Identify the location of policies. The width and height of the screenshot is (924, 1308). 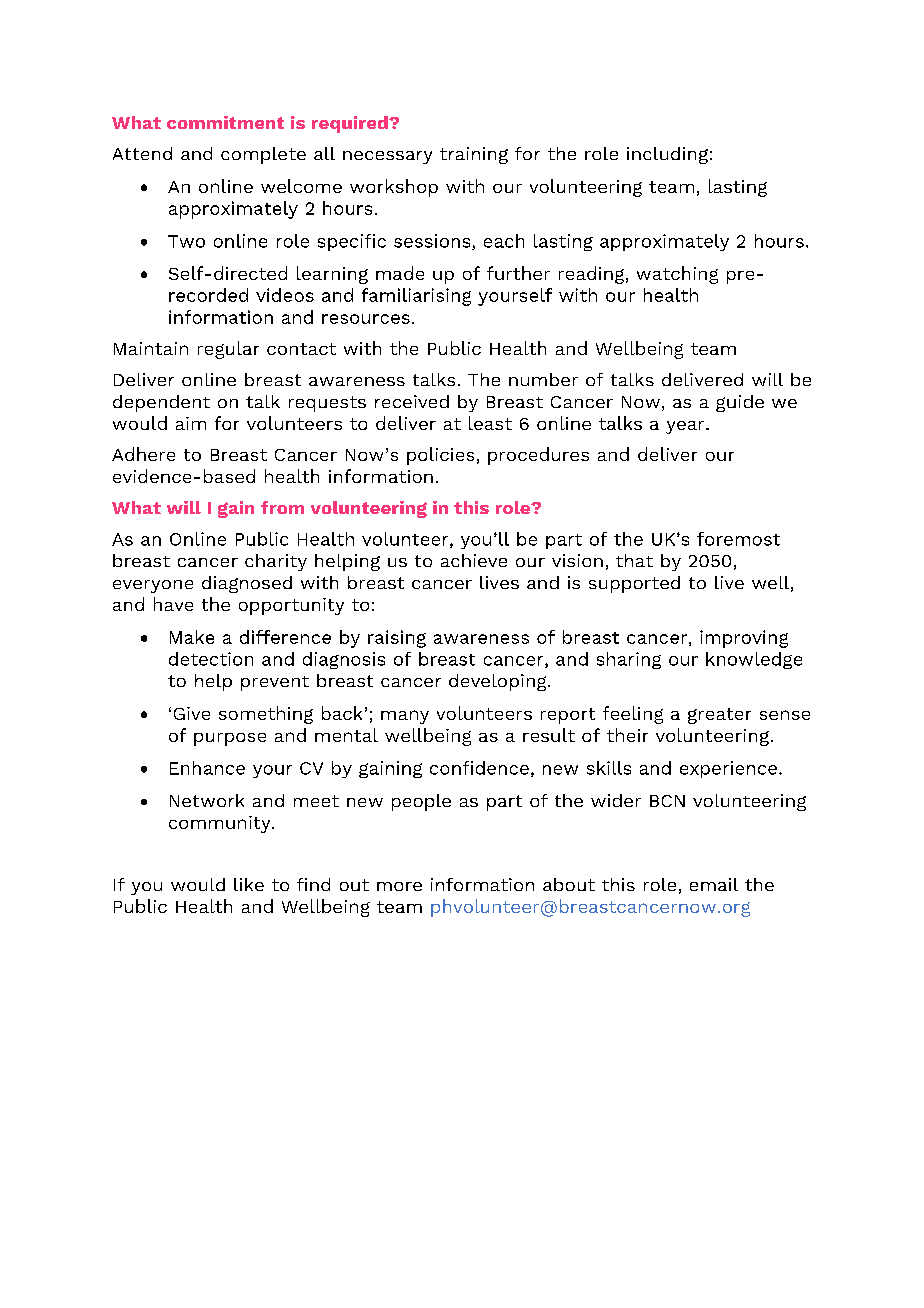
(440, 456).
